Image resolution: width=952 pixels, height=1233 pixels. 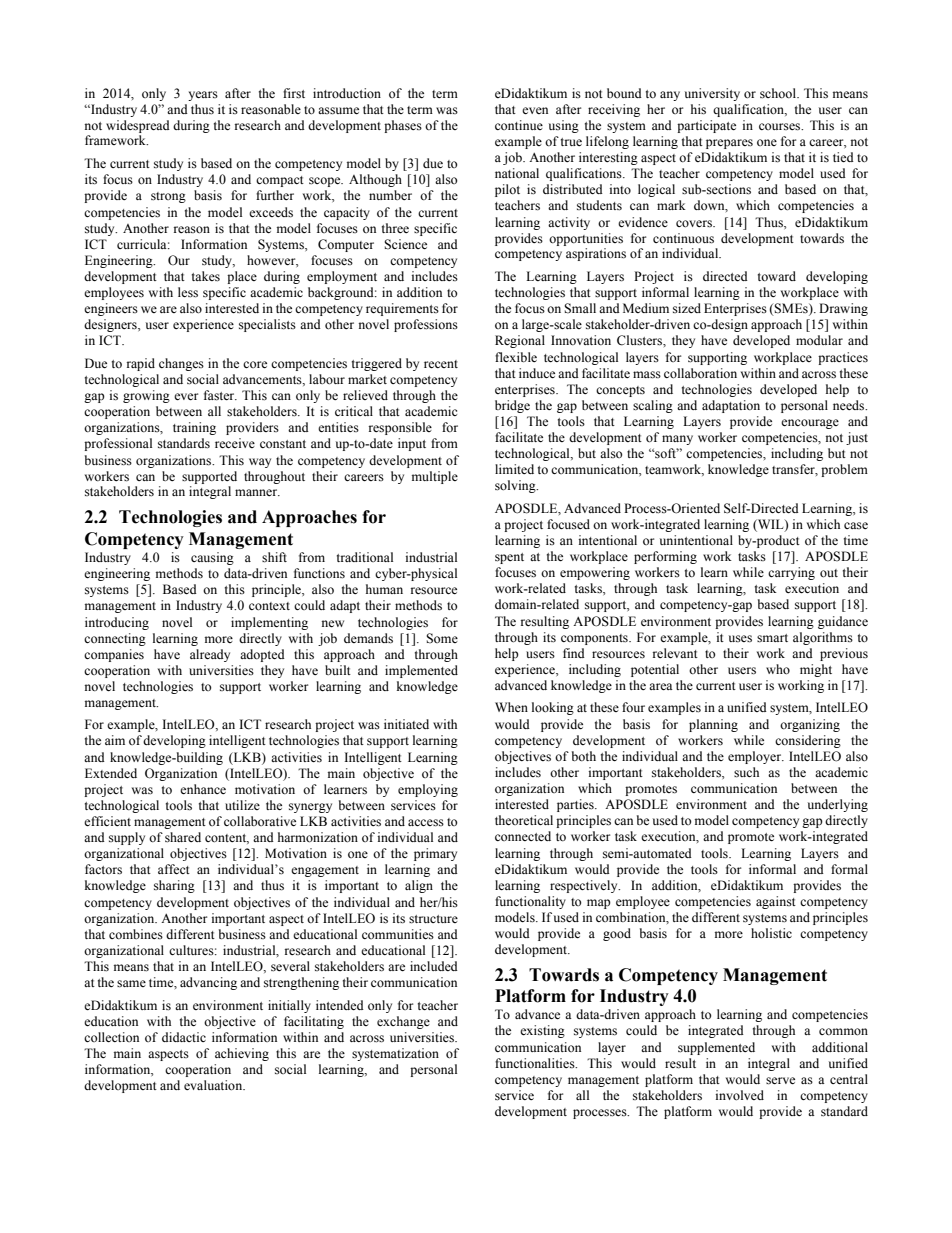 What do you see at coordinates (509, 558) in the page?
I see `spent` at bounding box center [509, 558].
